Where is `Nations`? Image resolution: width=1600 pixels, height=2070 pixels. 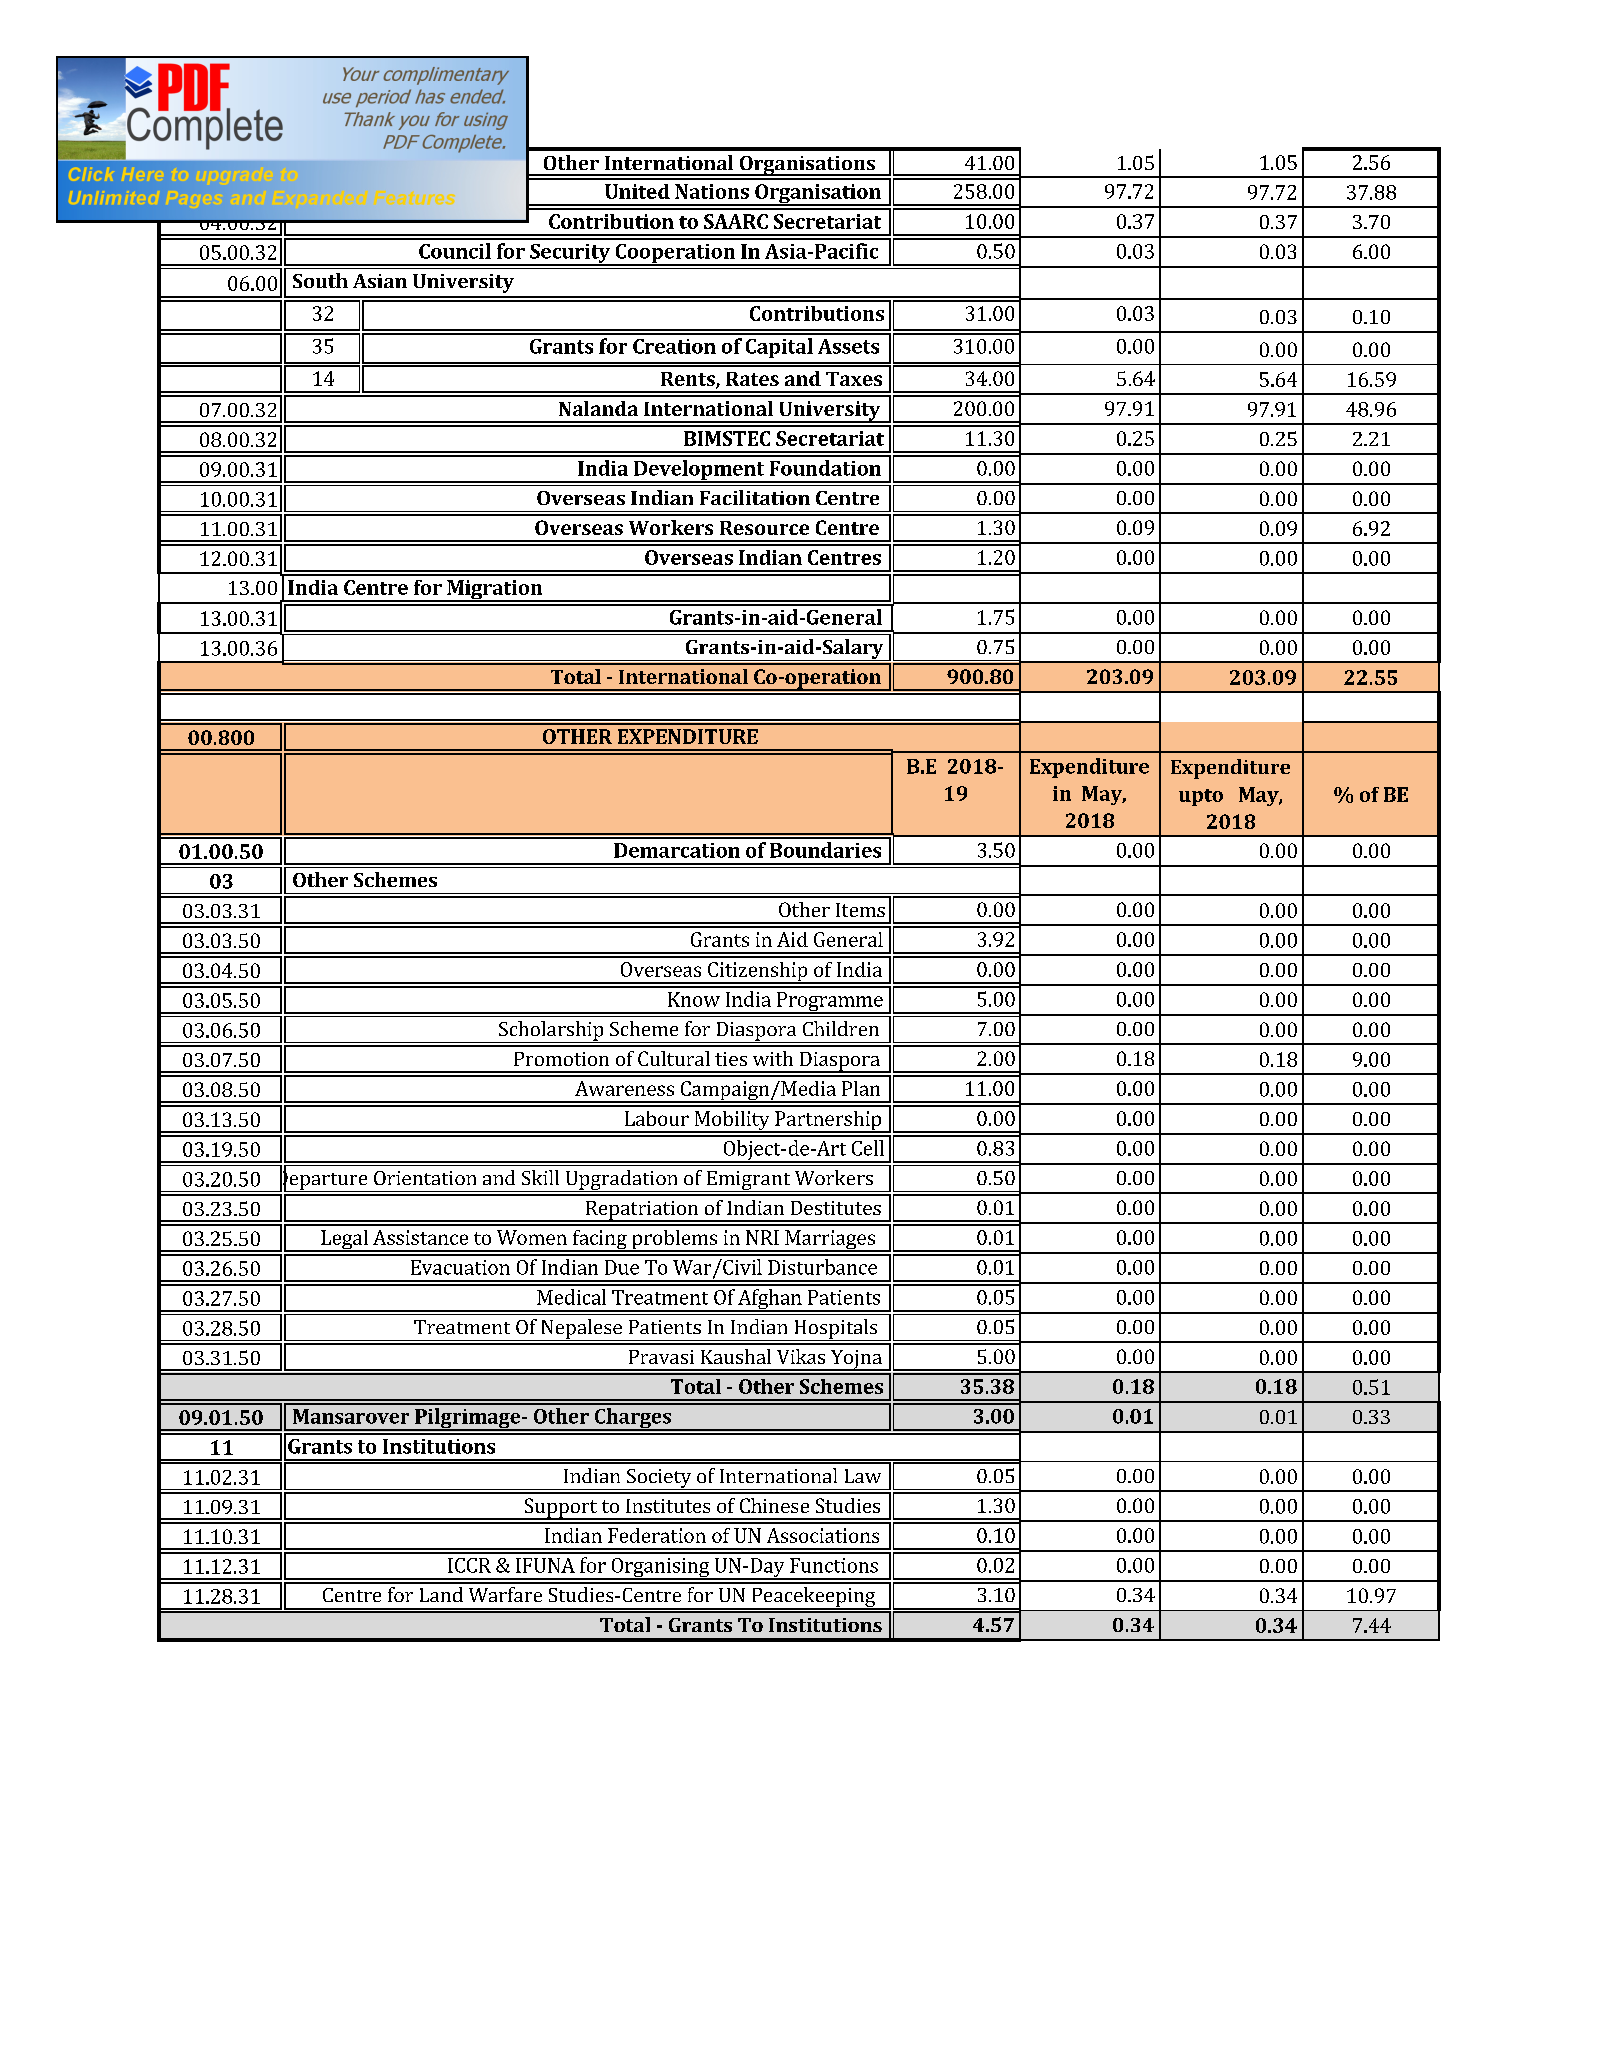 Nations is located at coordinates (712, 191).
